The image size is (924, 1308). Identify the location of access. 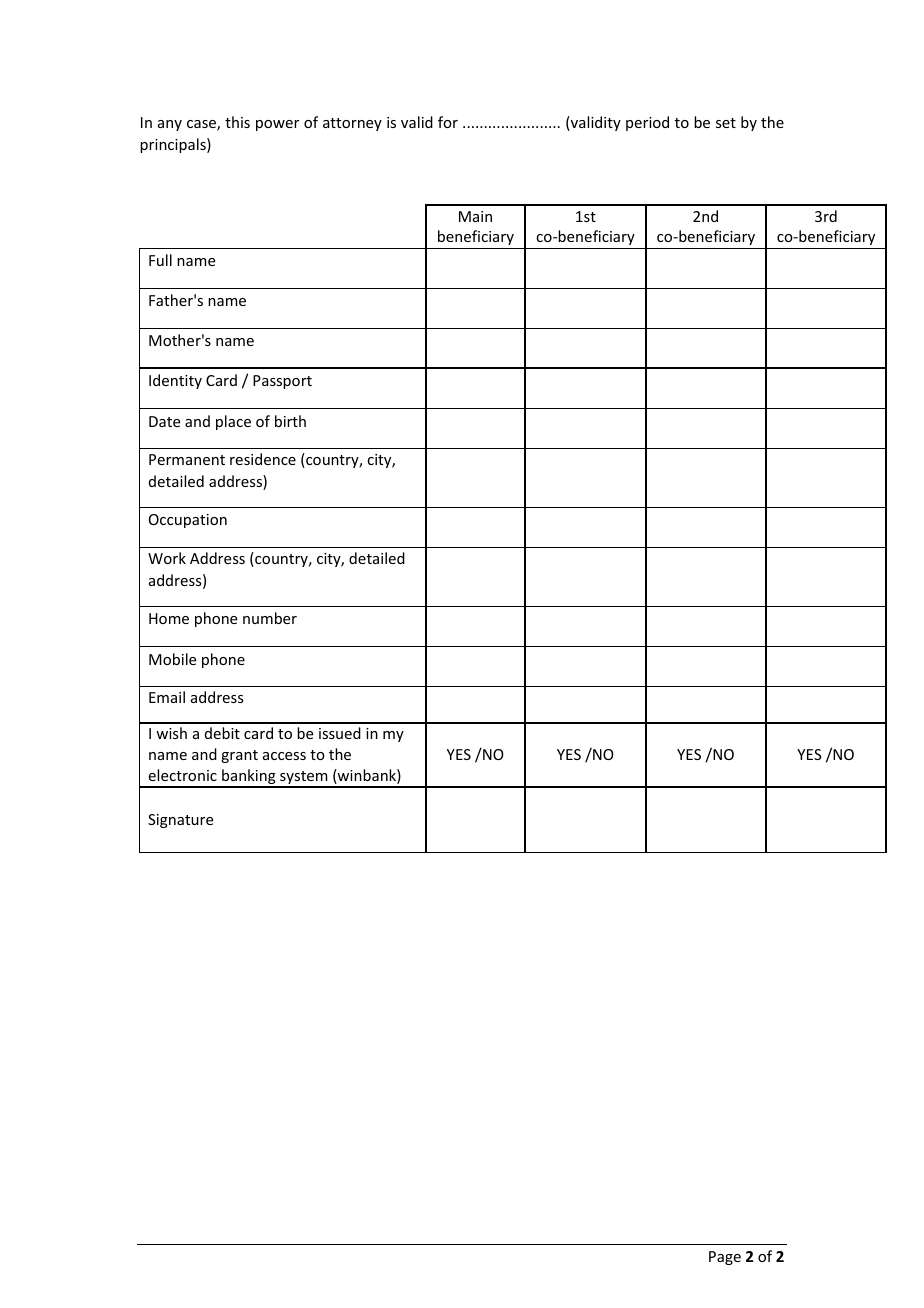
(284, 756).
